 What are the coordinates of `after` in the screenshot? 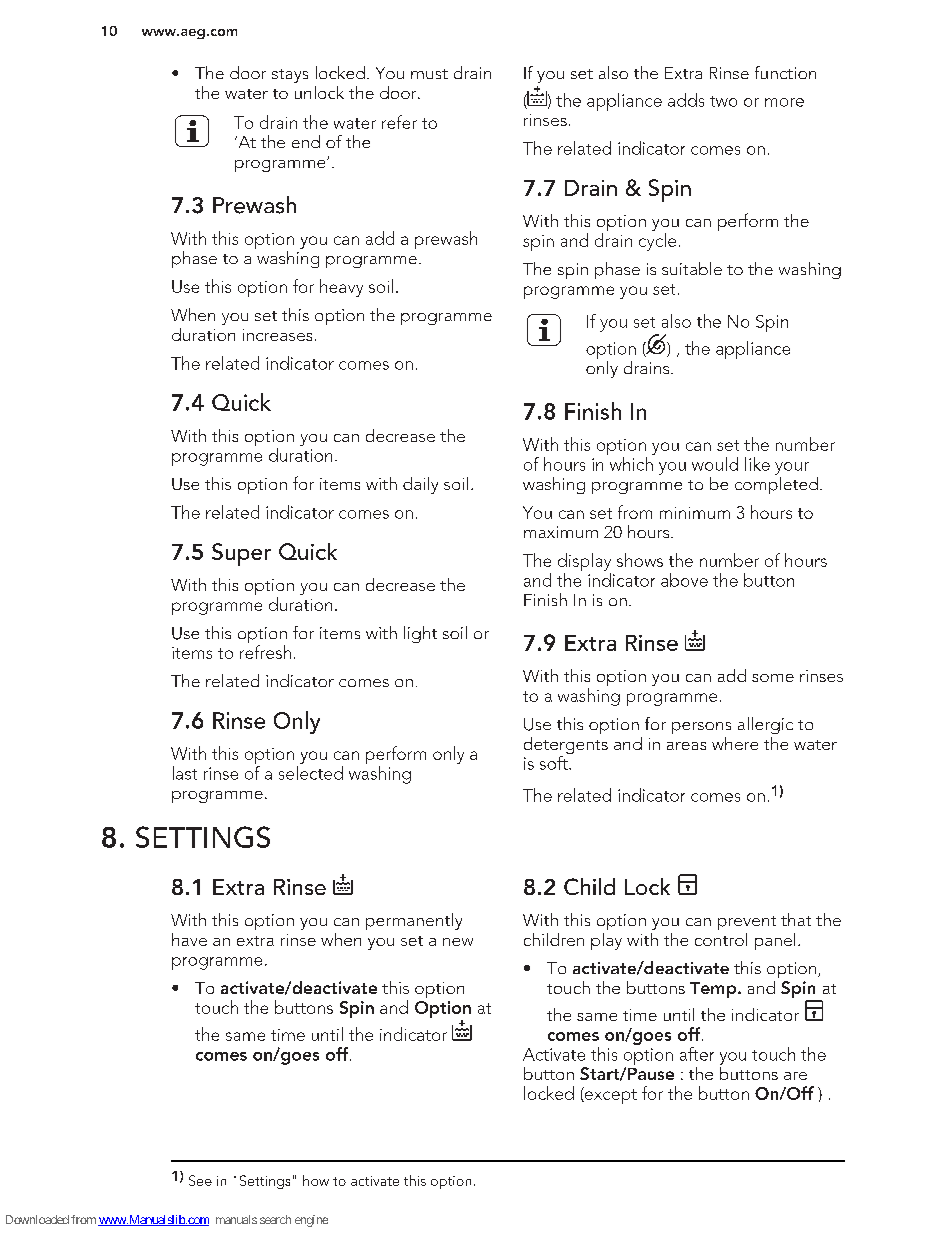 It's located at (697, 1054).
